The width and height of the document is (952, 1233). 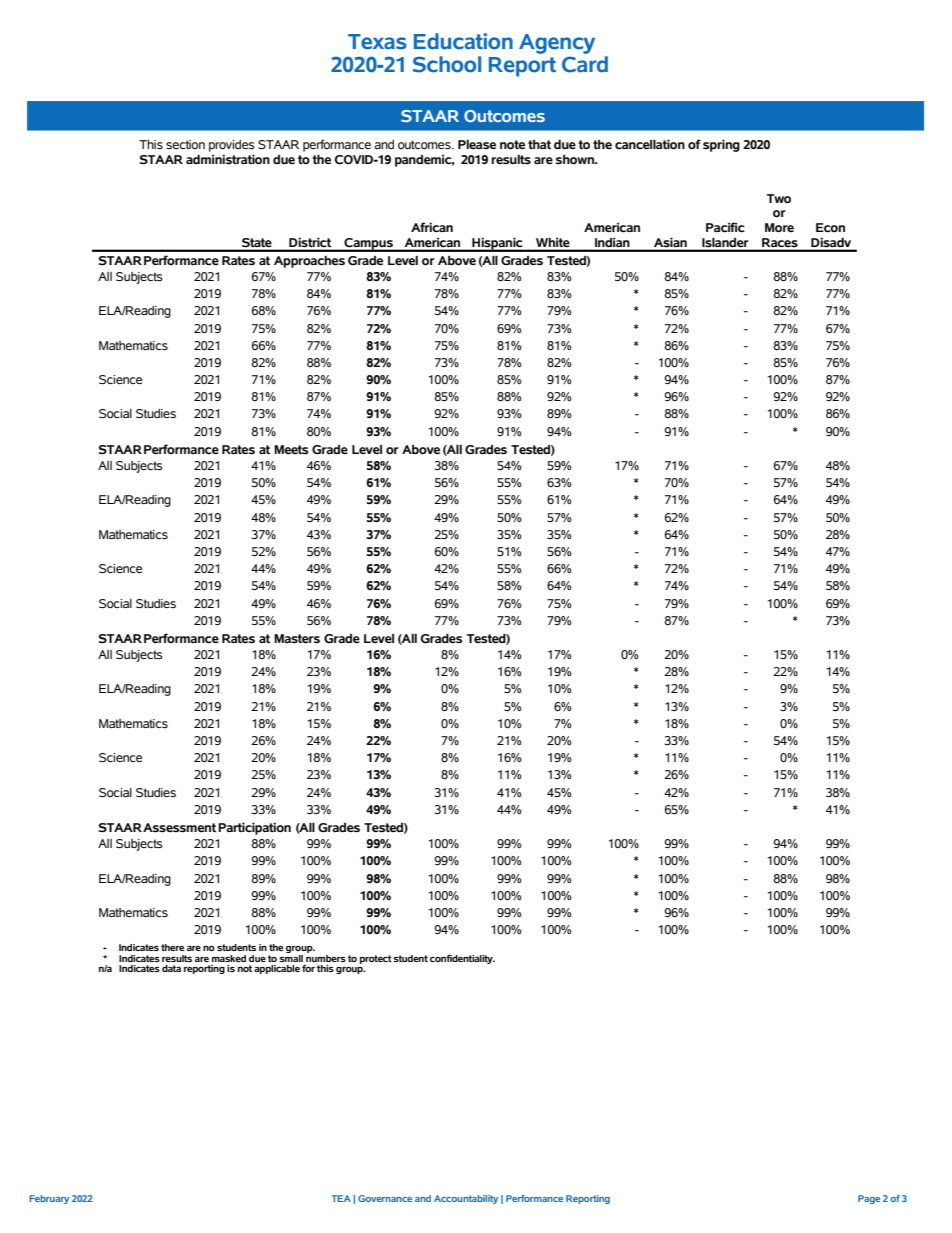 I want to click on confidentiality, so click(x=462, y=959).
